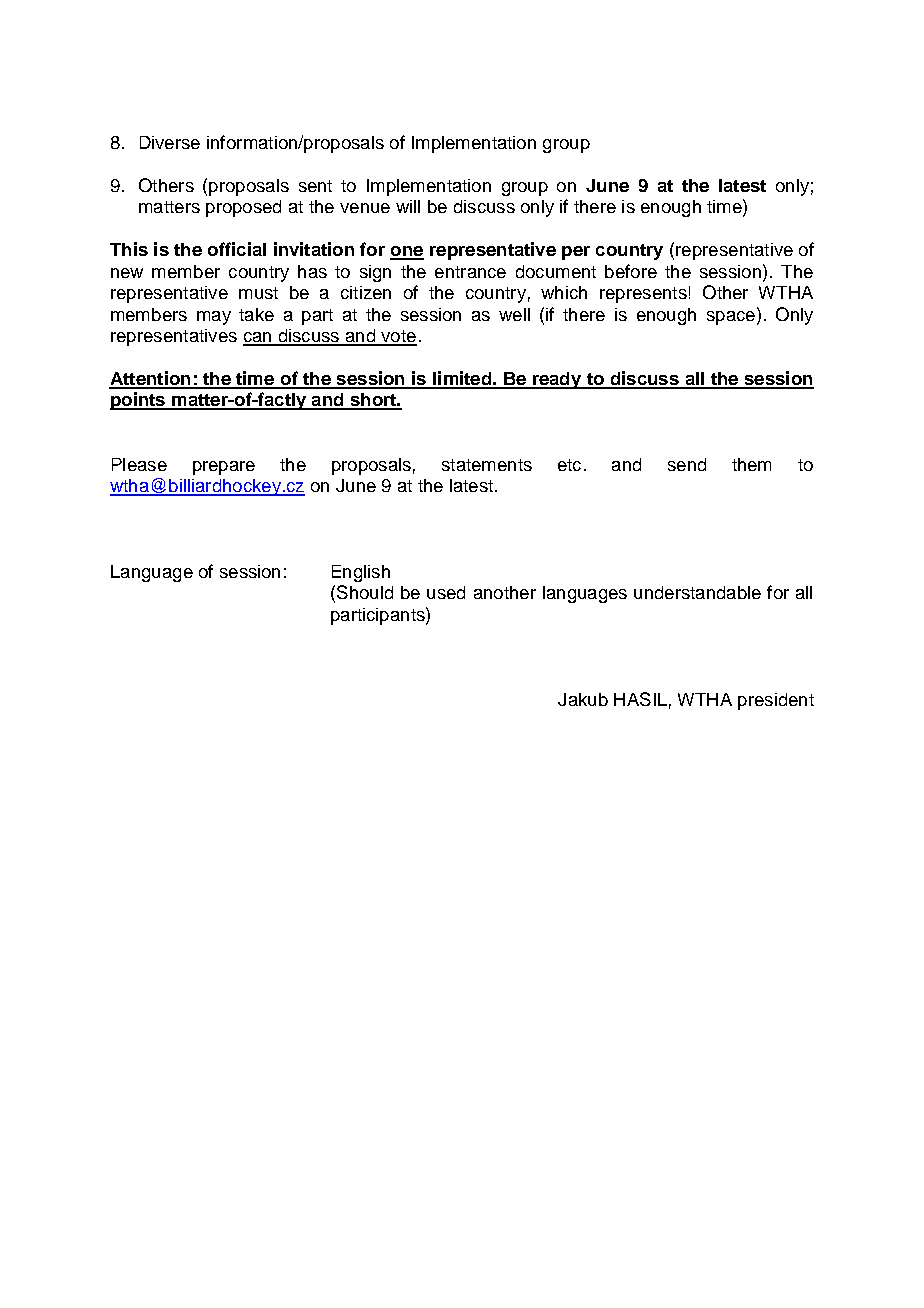  Describe the element at coordinates (731, 318) in the page. I see `space` at that location.
